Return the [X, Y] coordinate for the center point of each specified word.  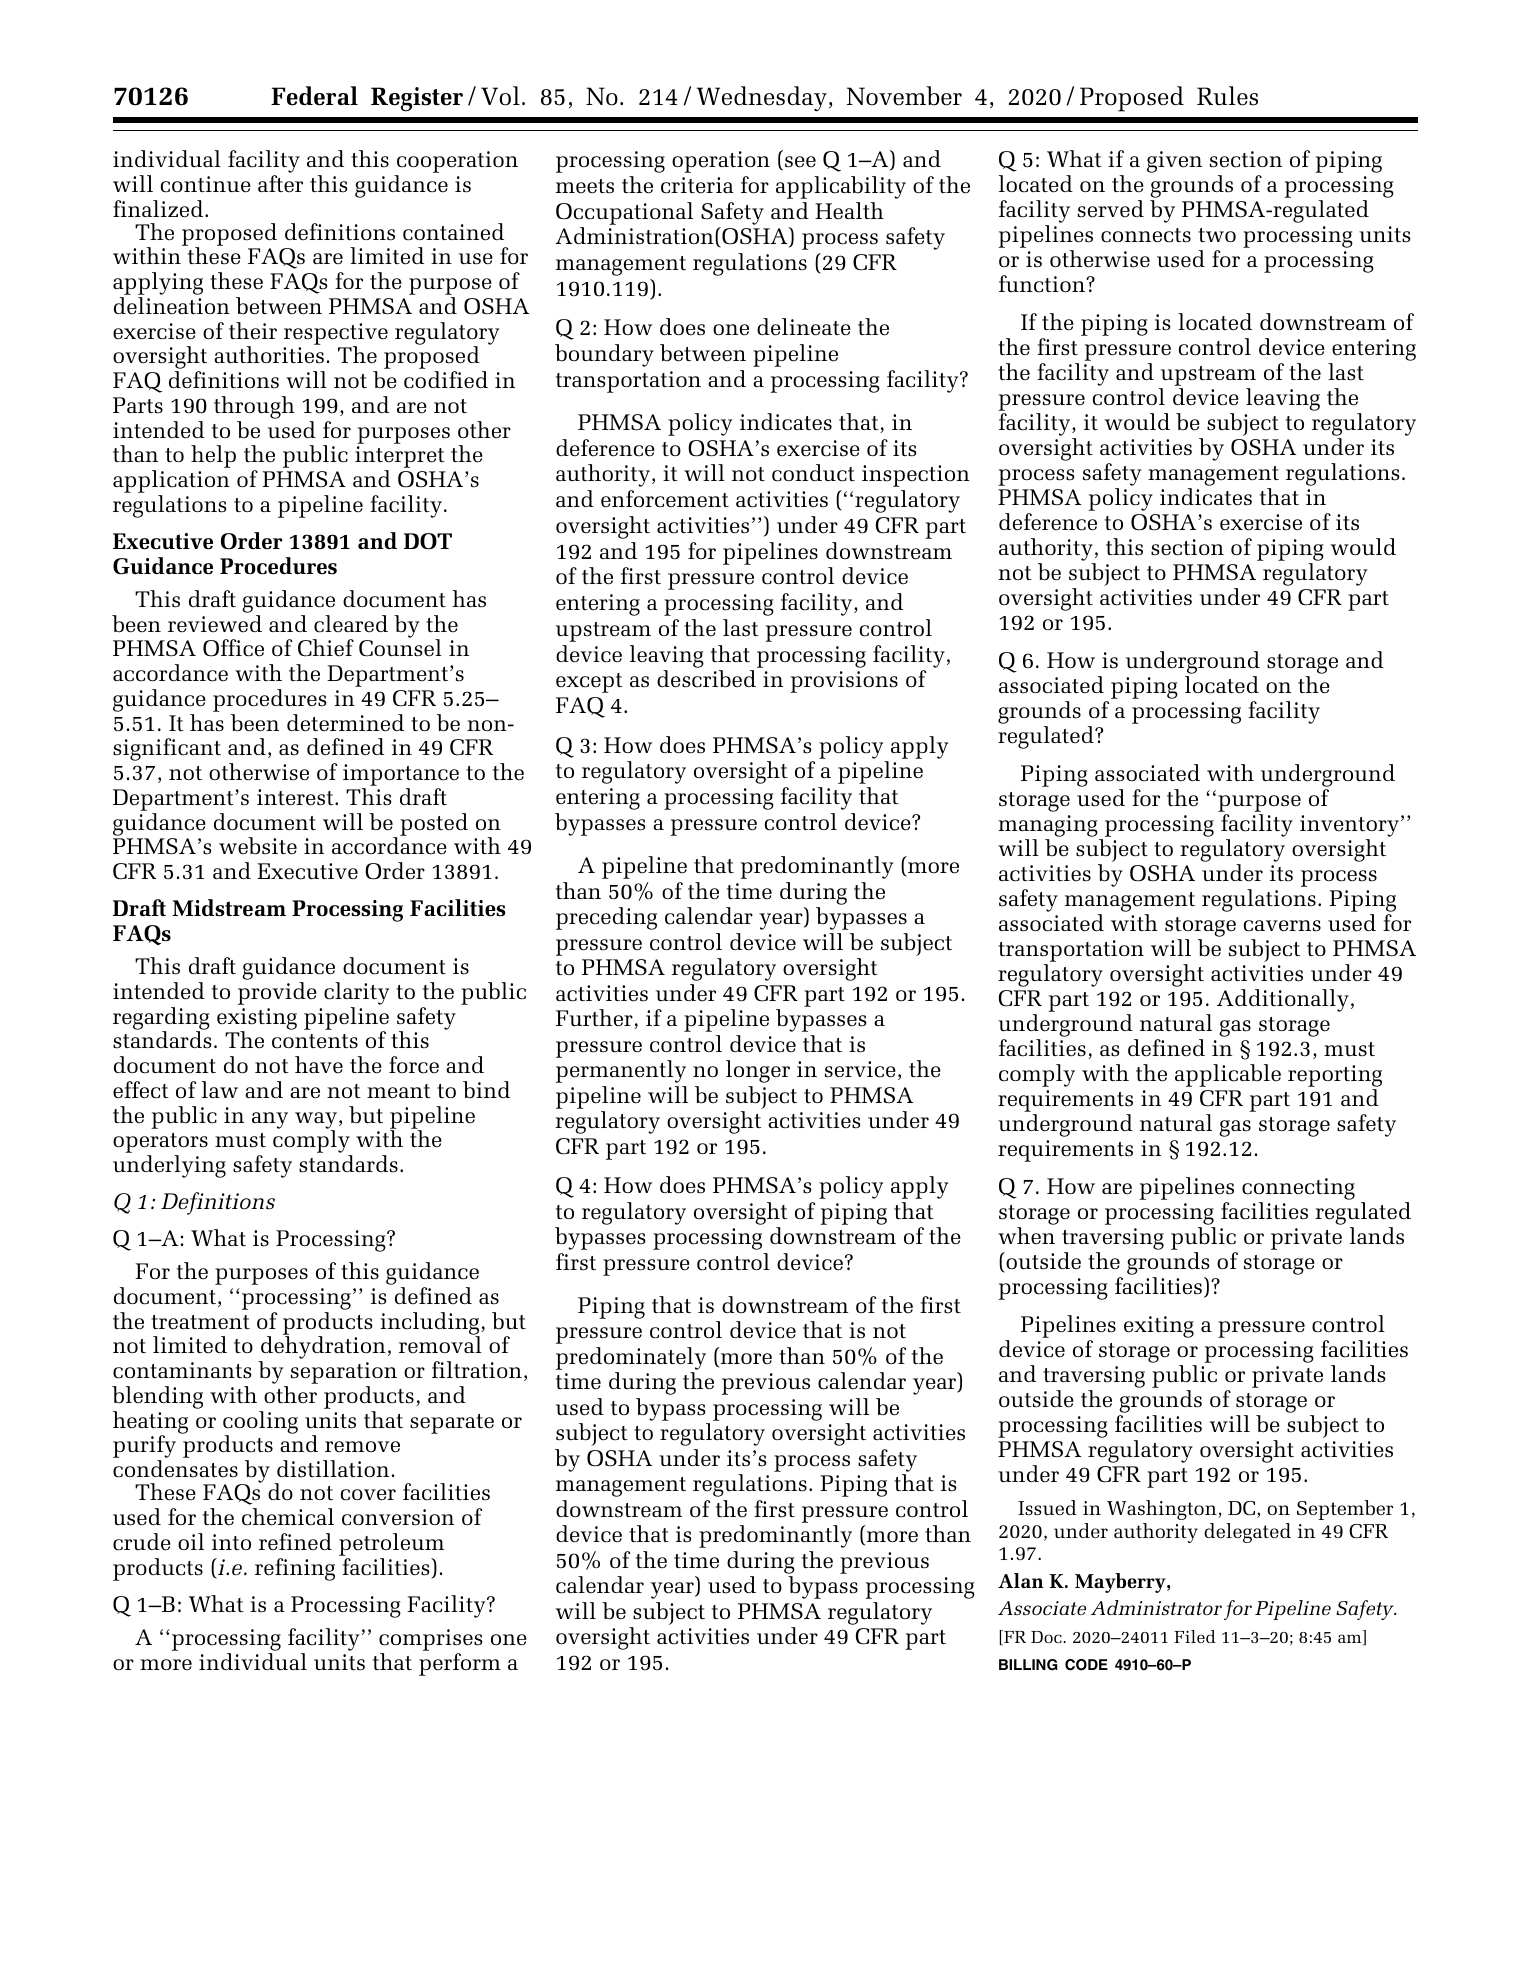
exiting [1159, 1327]
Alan [1021, 1580]
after [280, 184]
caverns [1282, 926]
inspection [916, 476]
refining [295, 1569]
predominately [631, 1358]
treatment [200, 1322]
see [800, 162]
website [258, 846]
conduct [813, 473]
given [1174, 162]
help [213, 456]
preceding [606, 918]
